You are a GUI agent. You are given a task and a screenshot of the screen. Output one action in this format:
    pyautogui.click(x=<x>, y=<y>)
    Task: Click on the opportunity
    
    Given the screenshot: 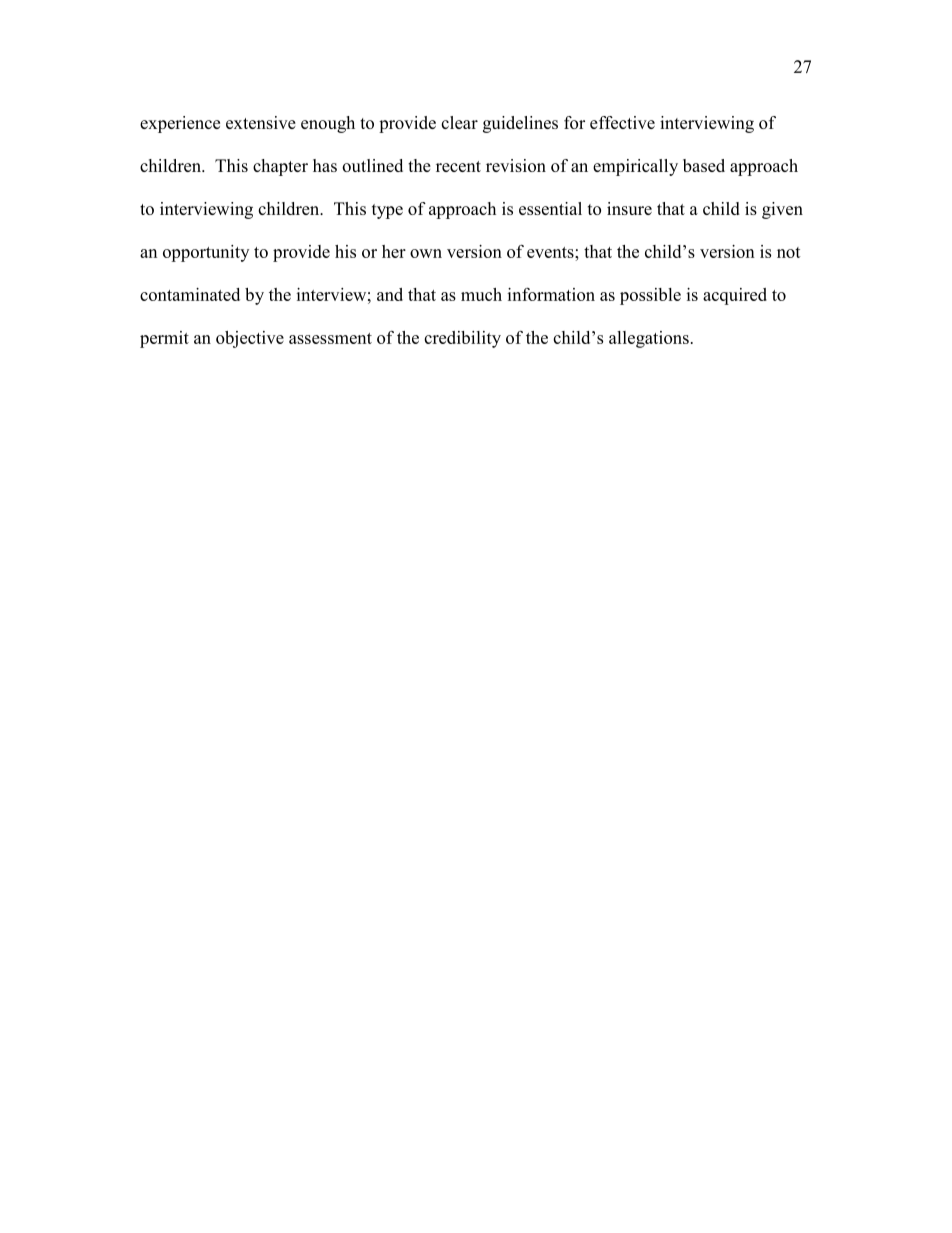 What is the action you would take?
    pyautogui.click(x=206, y=253)
